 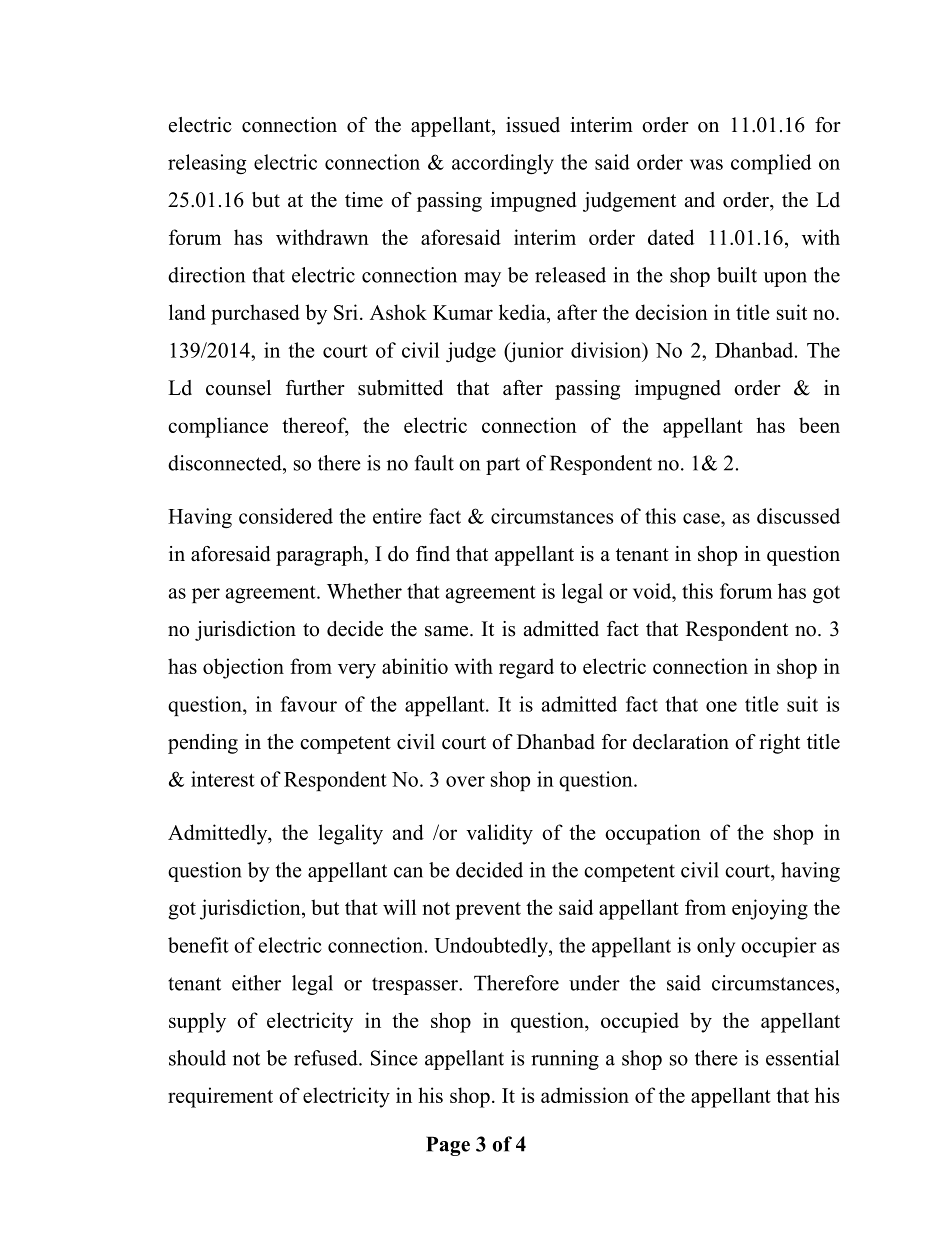 What do you see at coordinates (771, 164) in the screenshot?
I see `complied` at bounding box center [771, 164].
